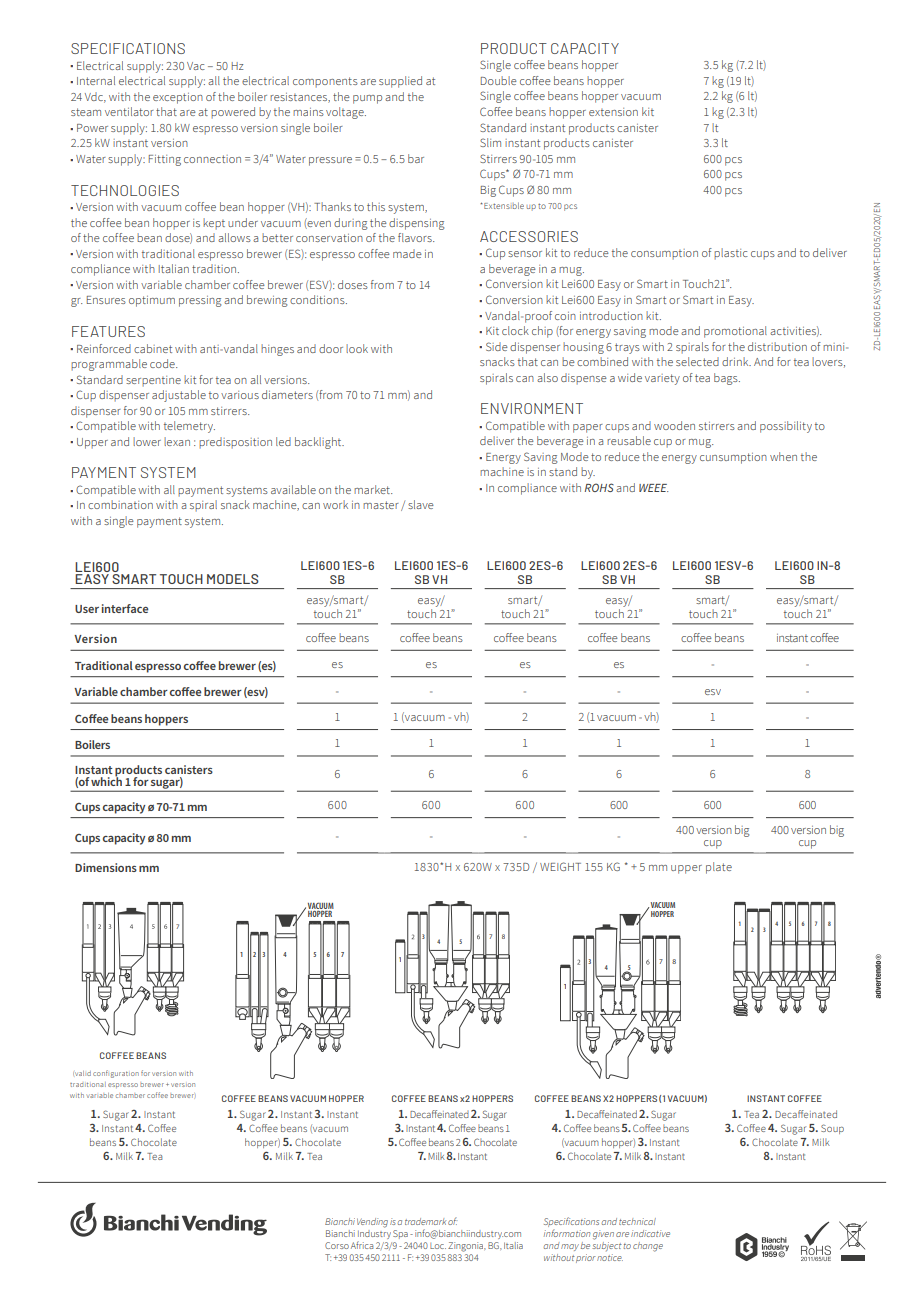  What do you see at coordinates (425, 1221) in the screenshot?
I see `trademark` at bounding box center [425, 1221].
